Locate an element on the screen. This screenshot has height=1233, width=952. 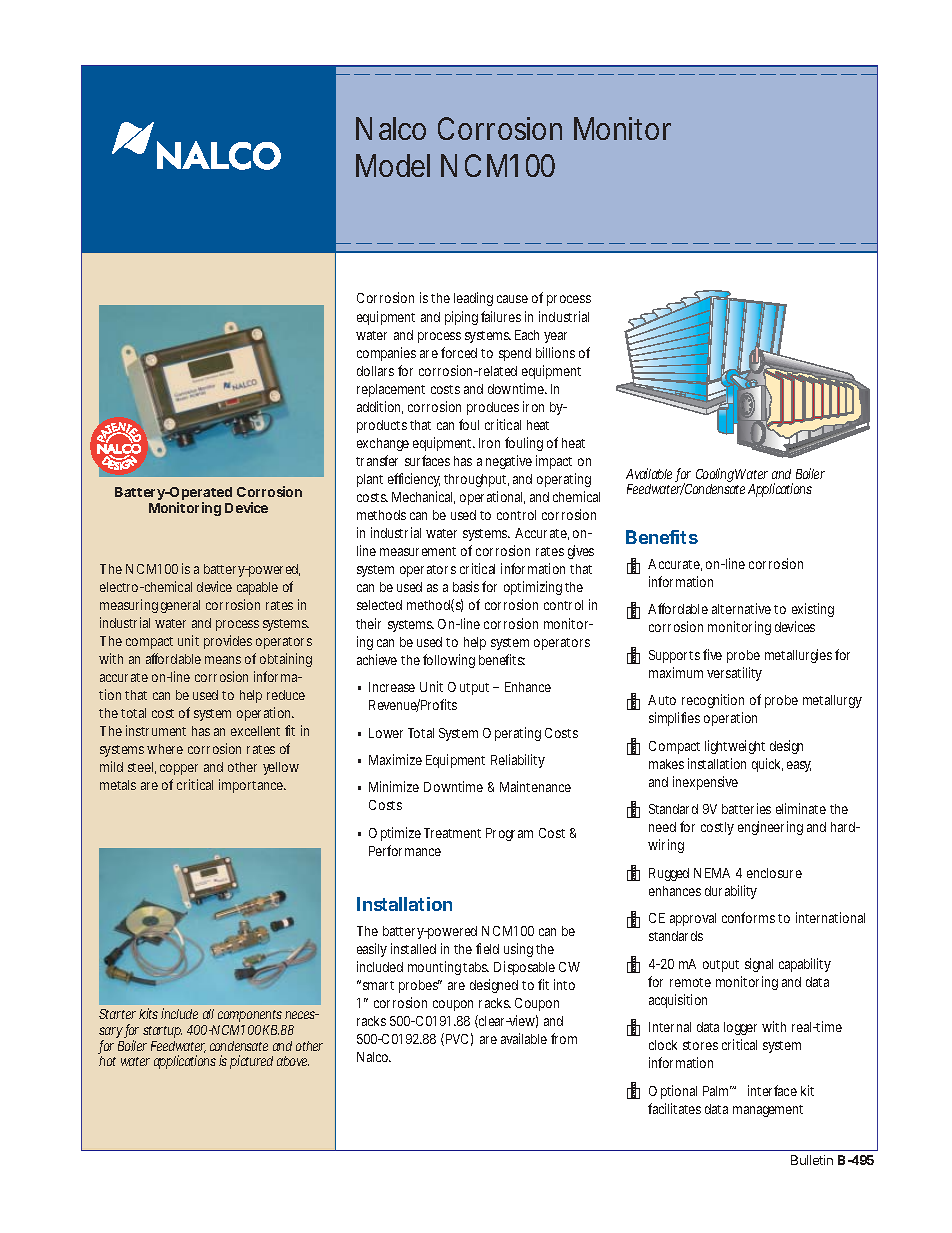
pictured is located at coordinates (251, 1062).
